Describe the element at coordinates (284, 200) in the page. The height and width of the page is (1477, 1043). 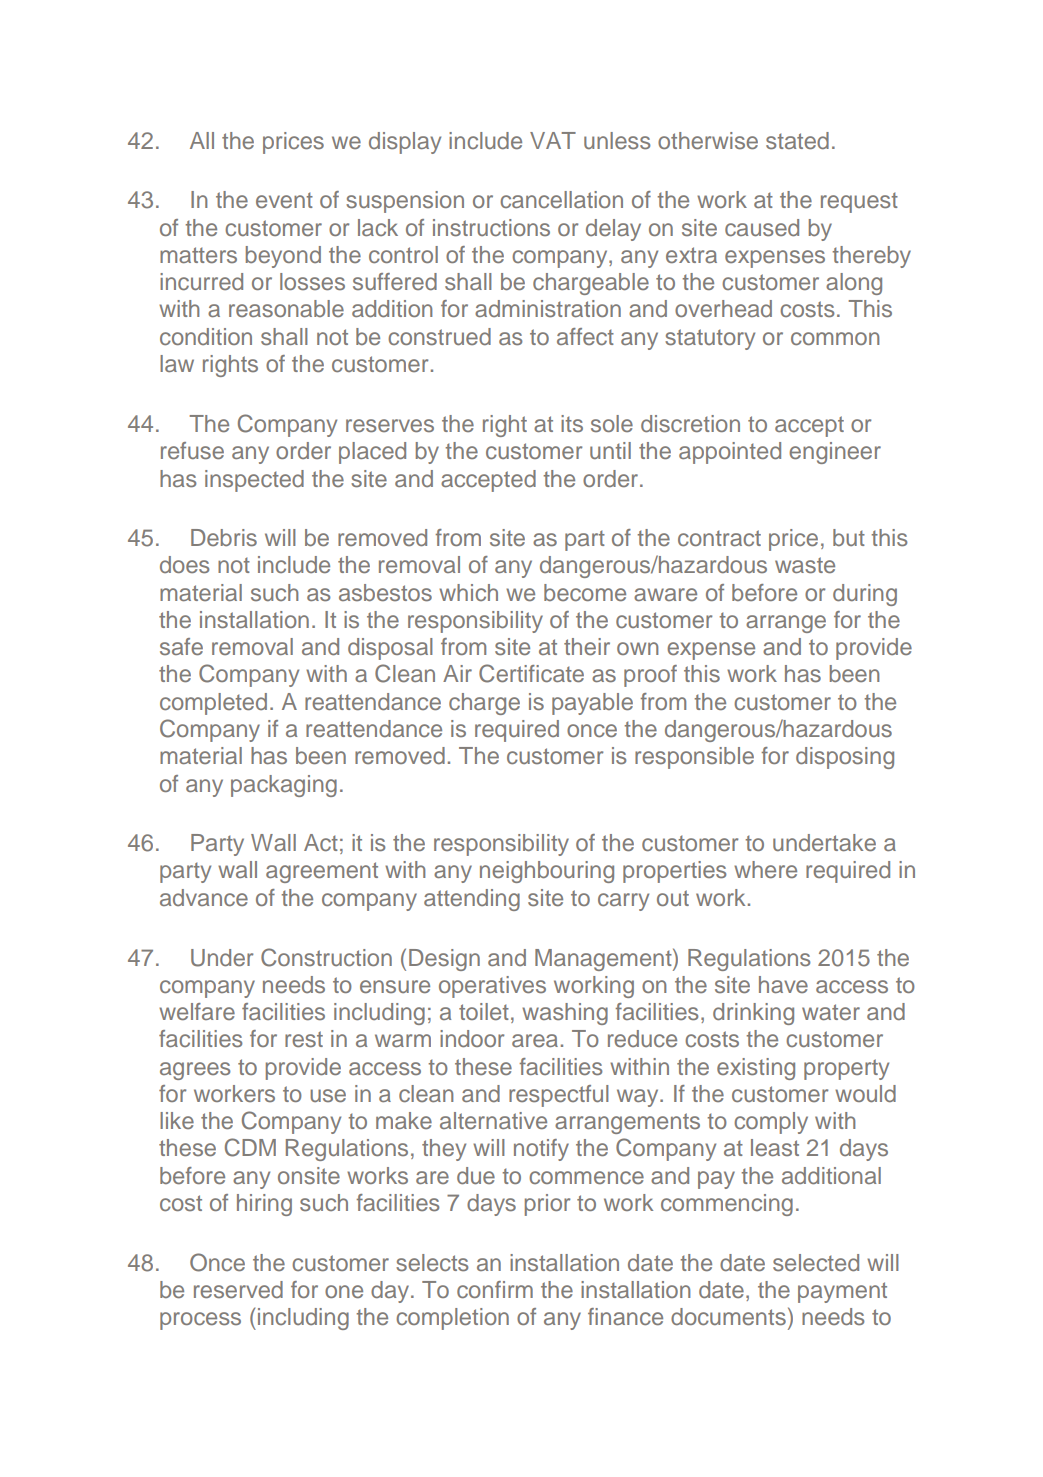
I see `event` at that location.
